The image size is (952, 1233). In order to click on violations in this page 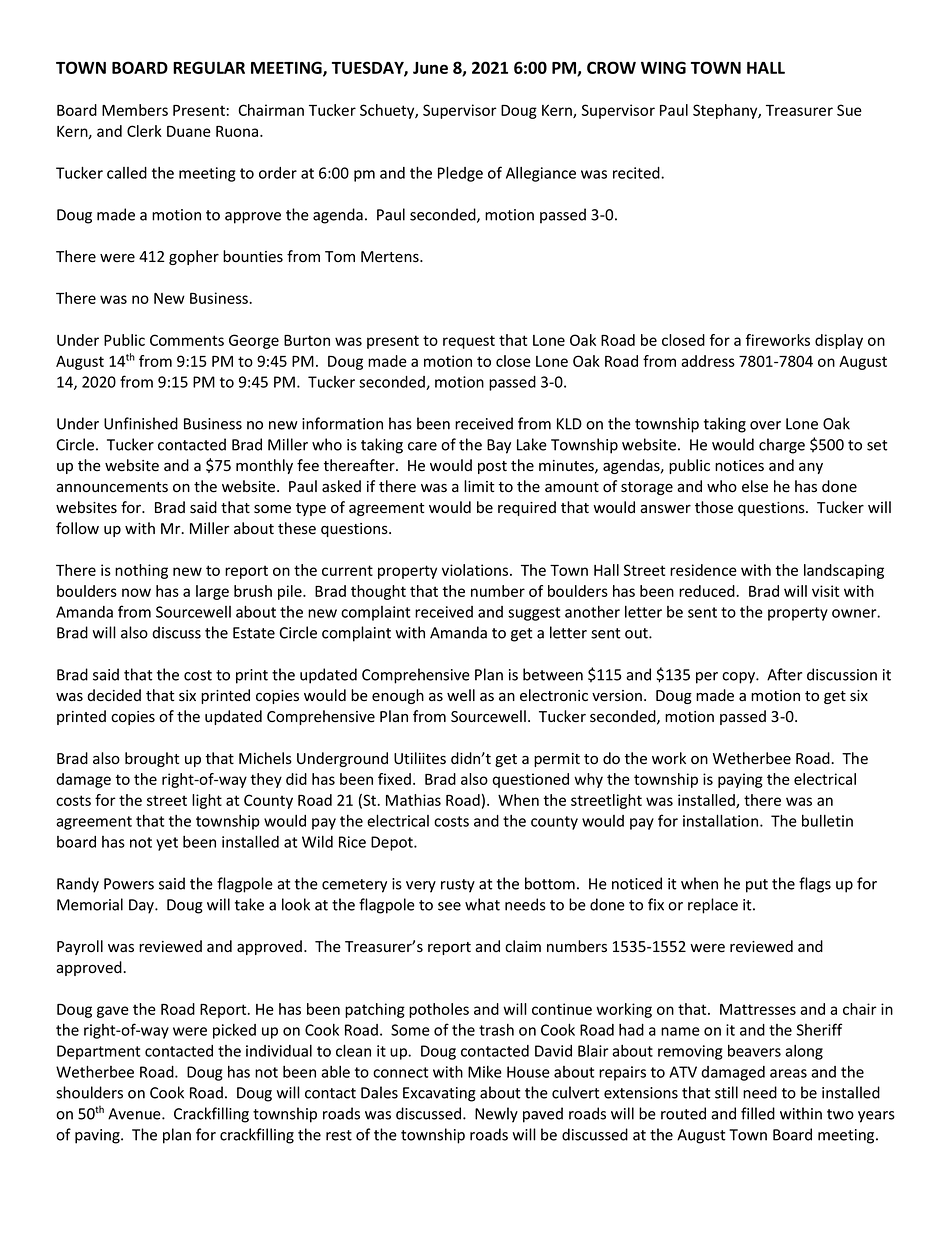, I will do `click(476, 570)`.
